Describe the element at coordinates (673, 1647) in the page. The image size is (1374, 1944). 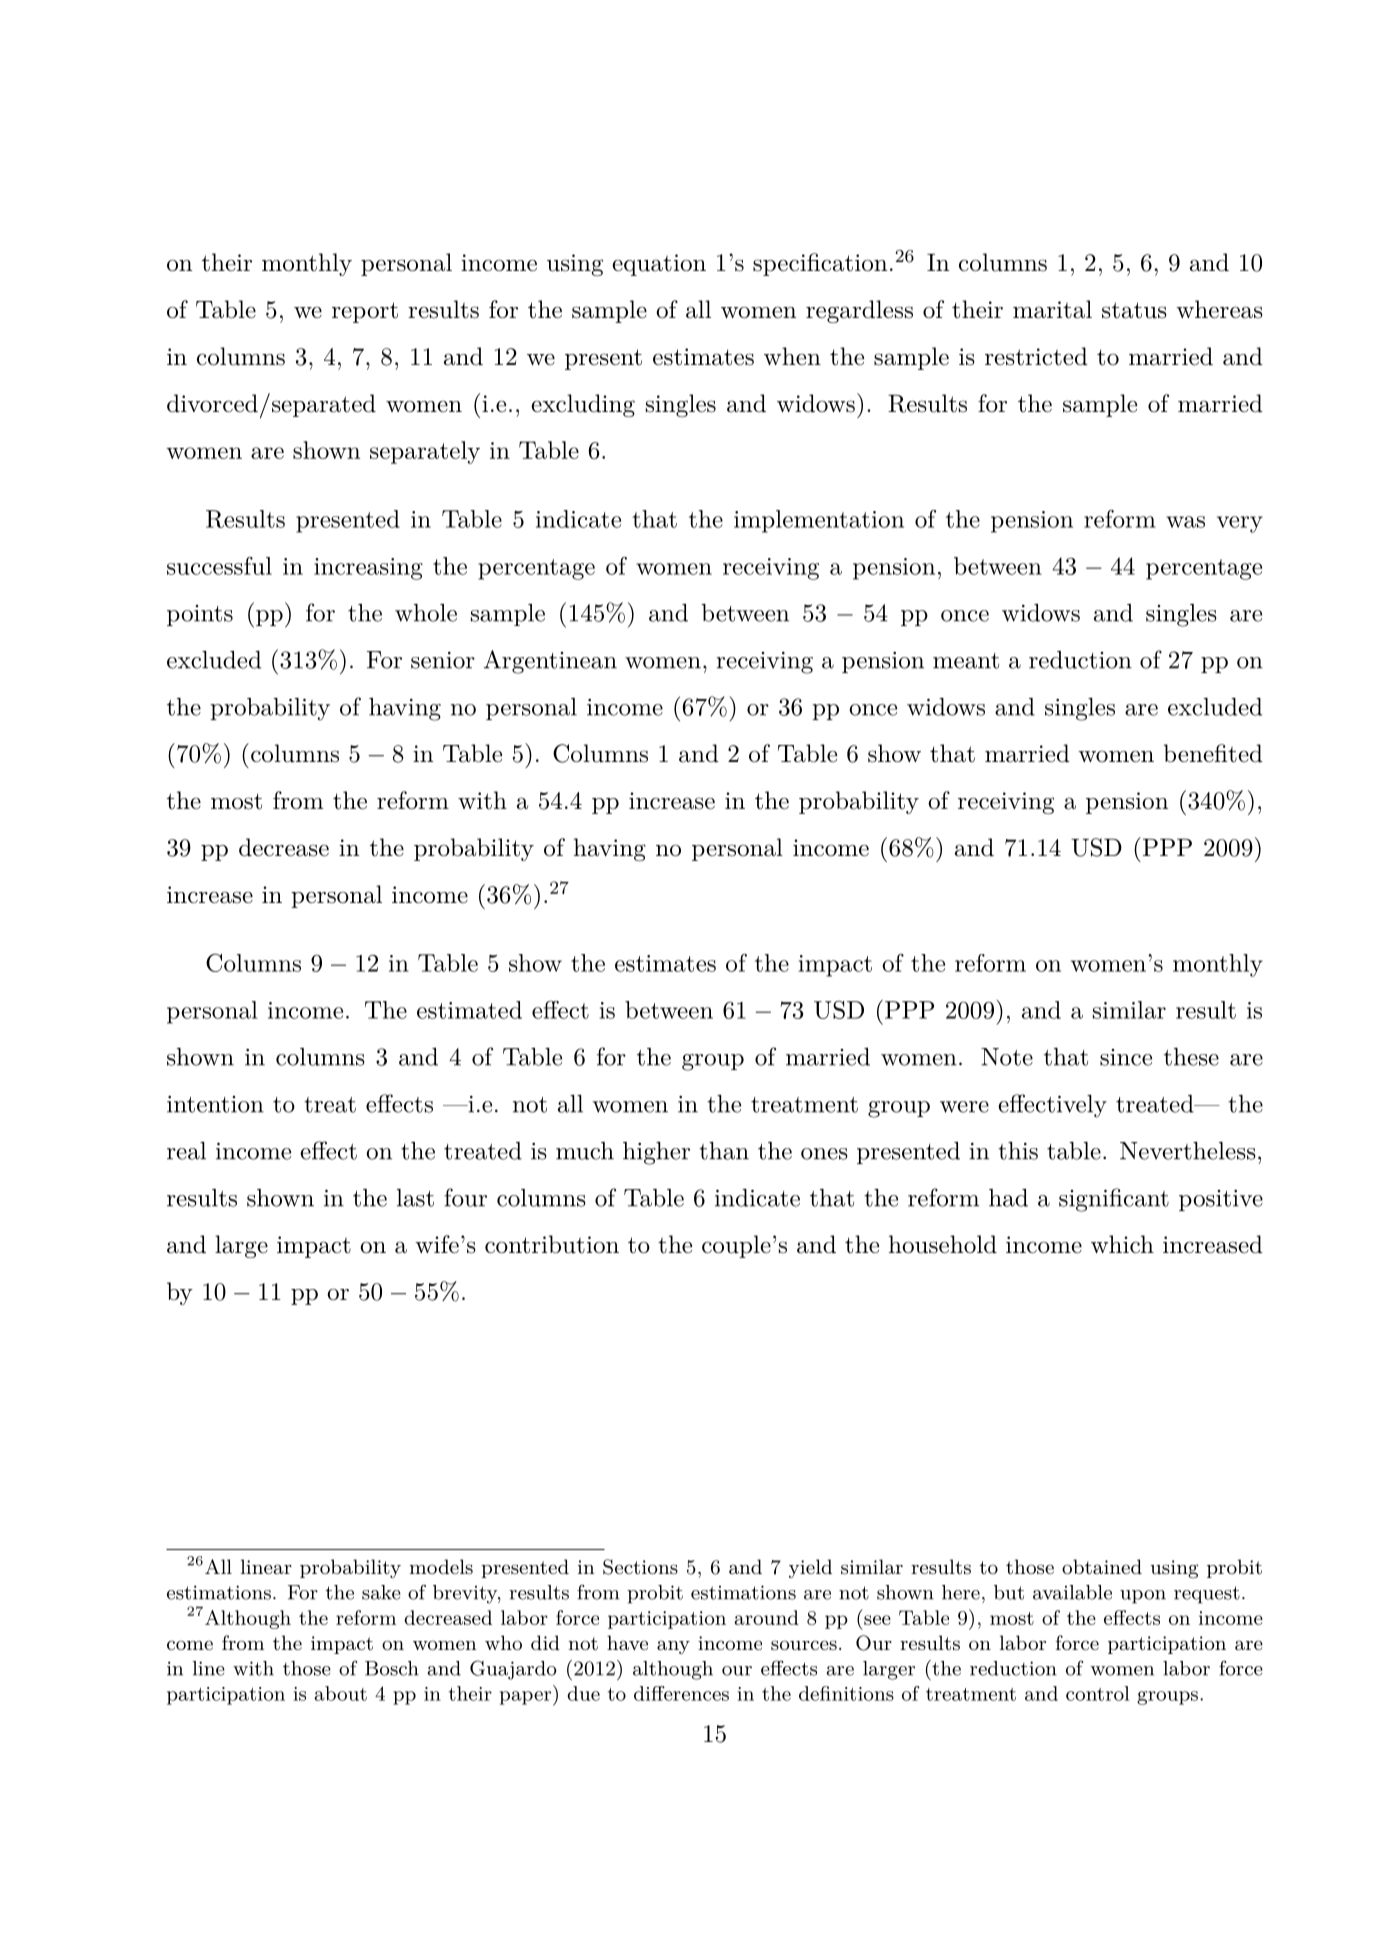
I see `any` at that location.
